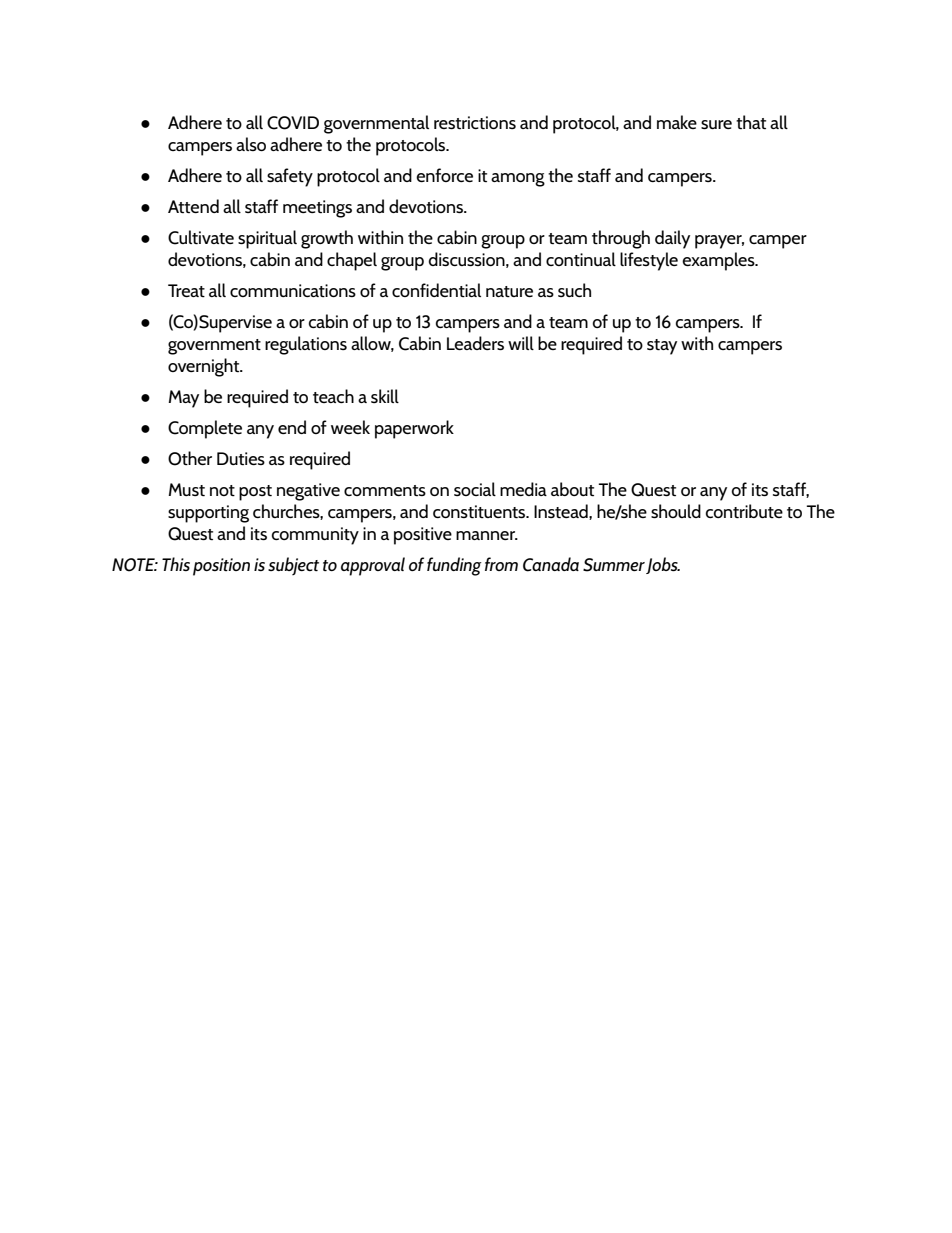  Describe the element at coordinates (662, 347) in the screenshot. I see `stay` at that location.
